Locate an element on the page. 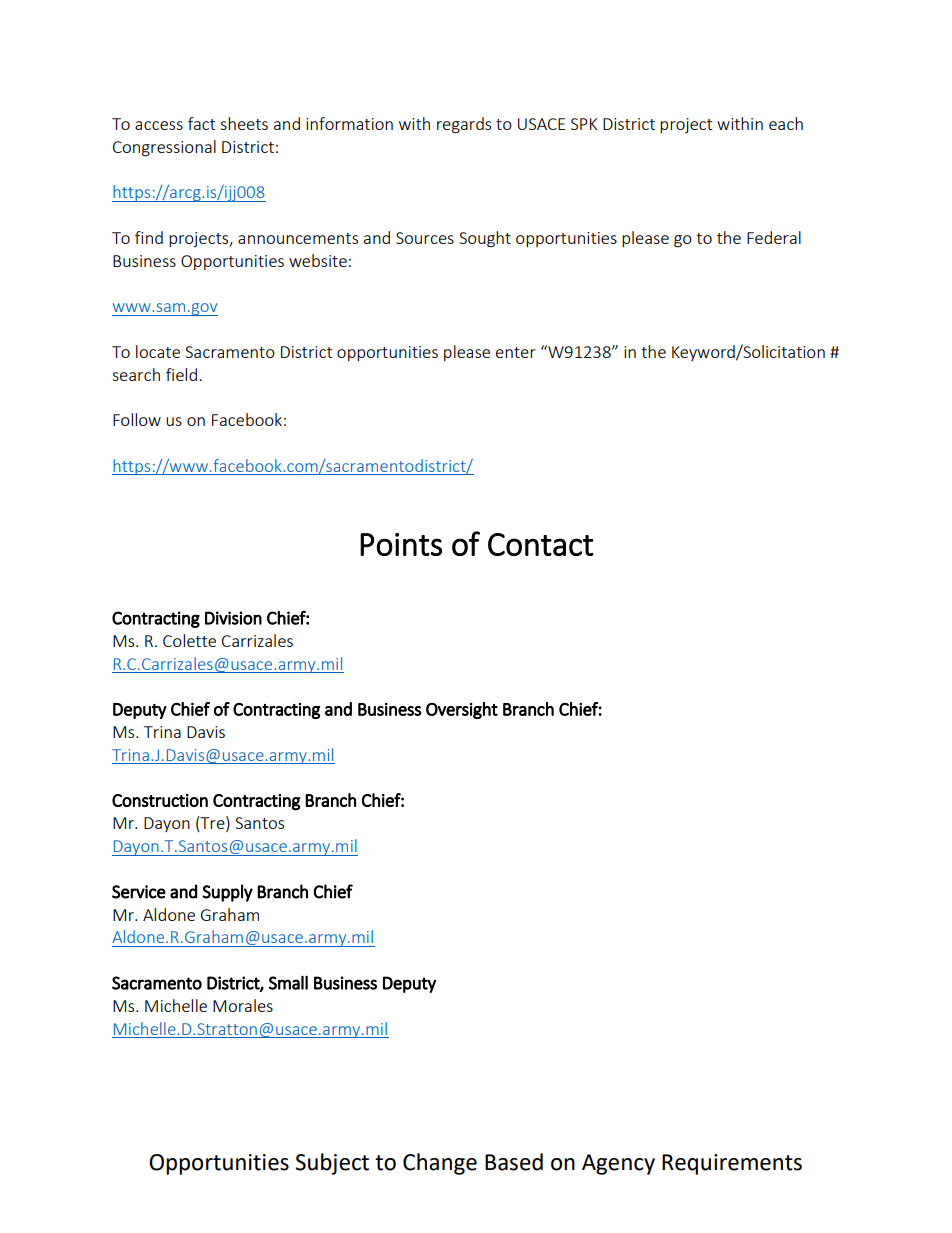  Change is located at coordinates (440, 1164).
